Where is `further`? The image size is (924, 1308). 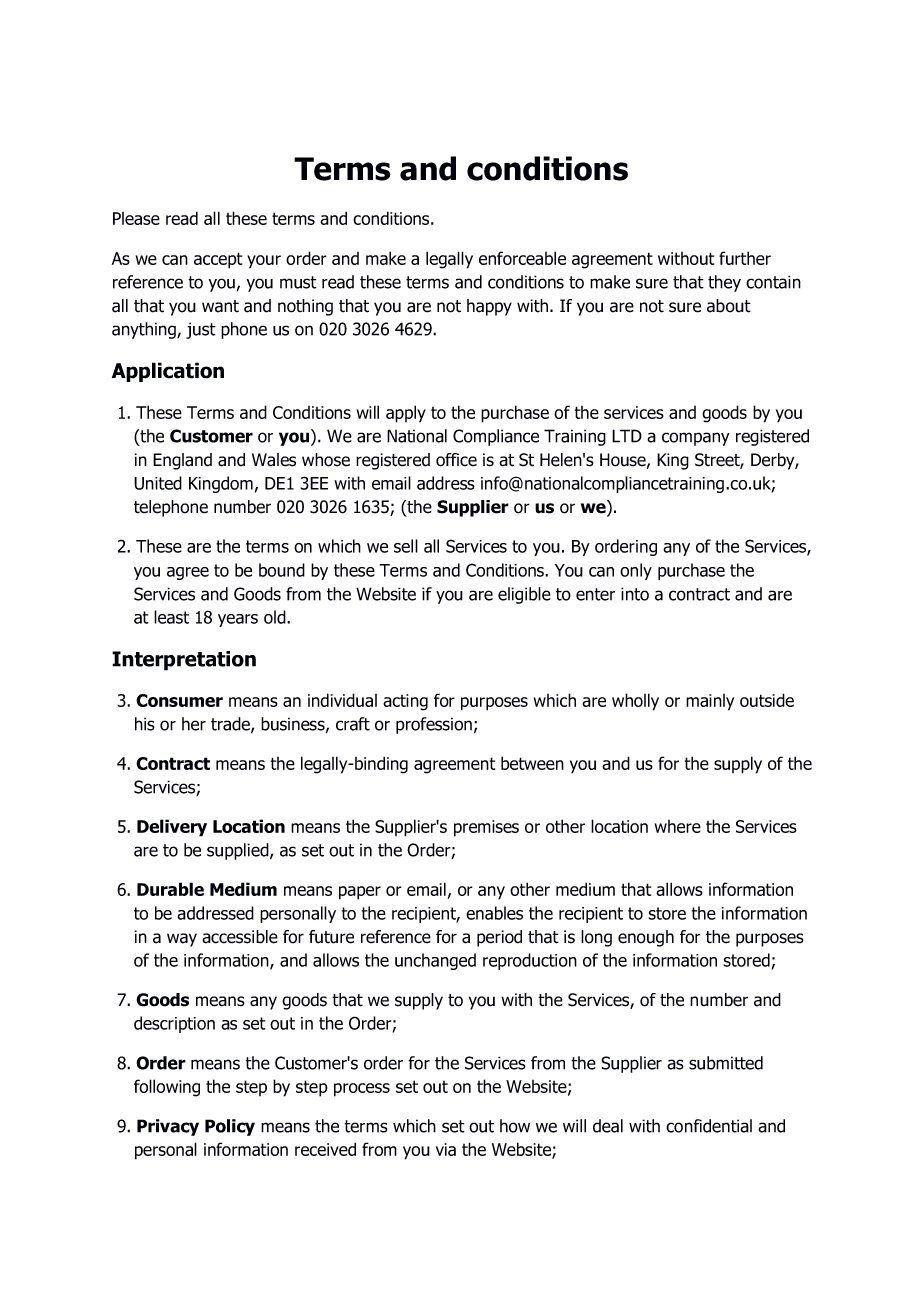
further is located at coordinates (745, 258).
